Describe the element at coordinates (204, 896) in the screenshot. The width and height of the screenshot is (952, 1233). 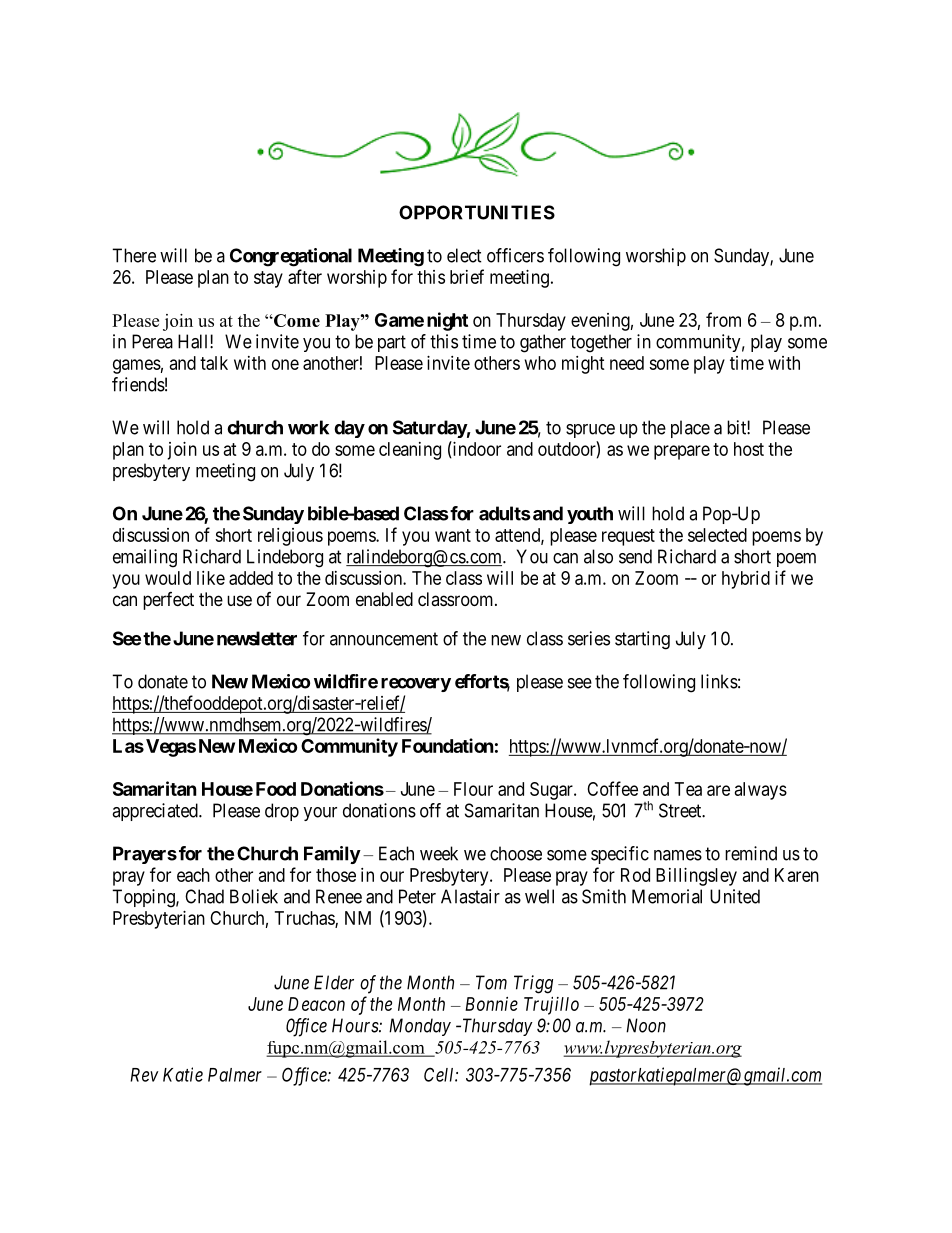
I see `Chad` at that location.
